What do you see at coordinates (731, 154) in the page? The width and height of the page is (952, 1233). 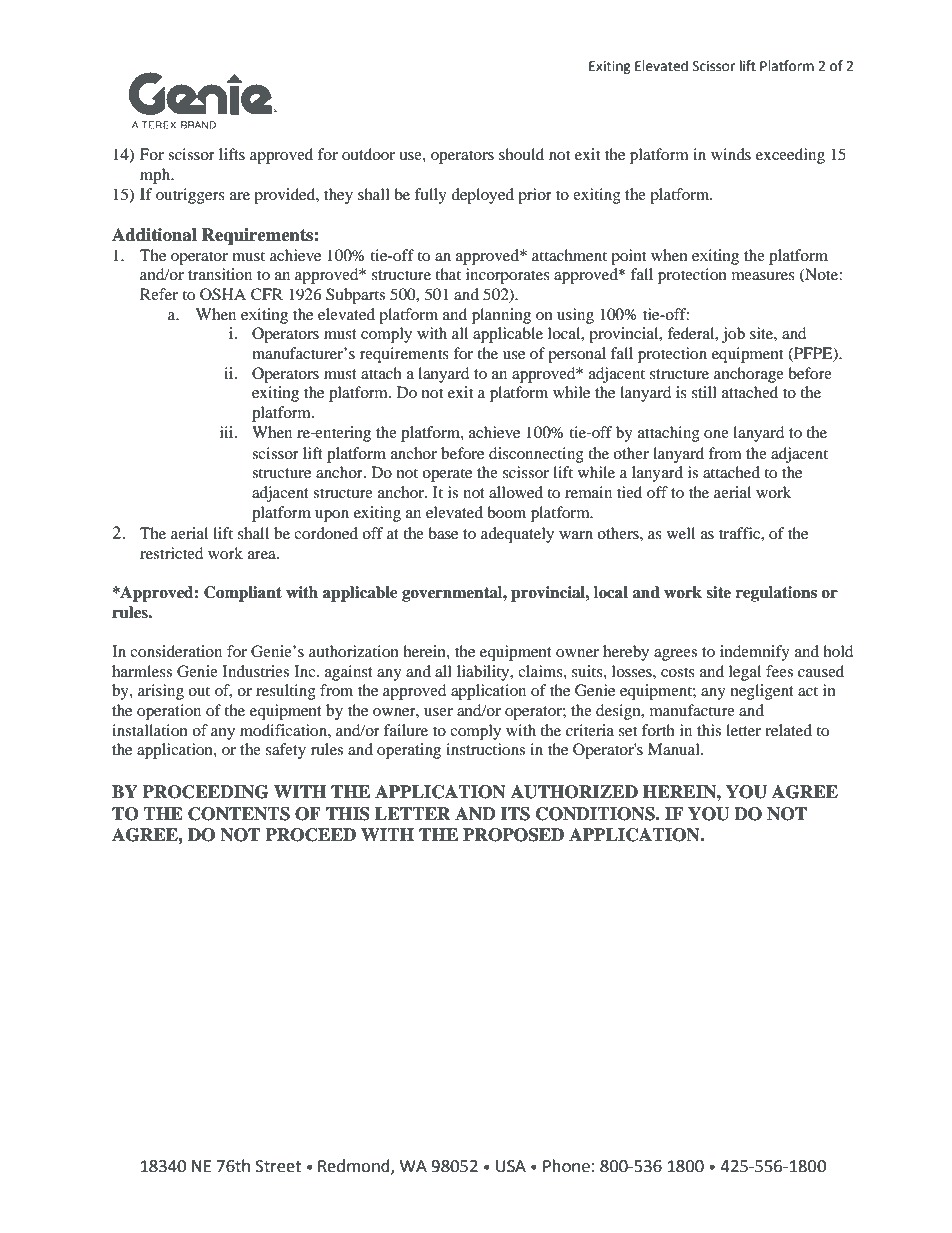 I see `winds` at bounding box center [731, 154].
